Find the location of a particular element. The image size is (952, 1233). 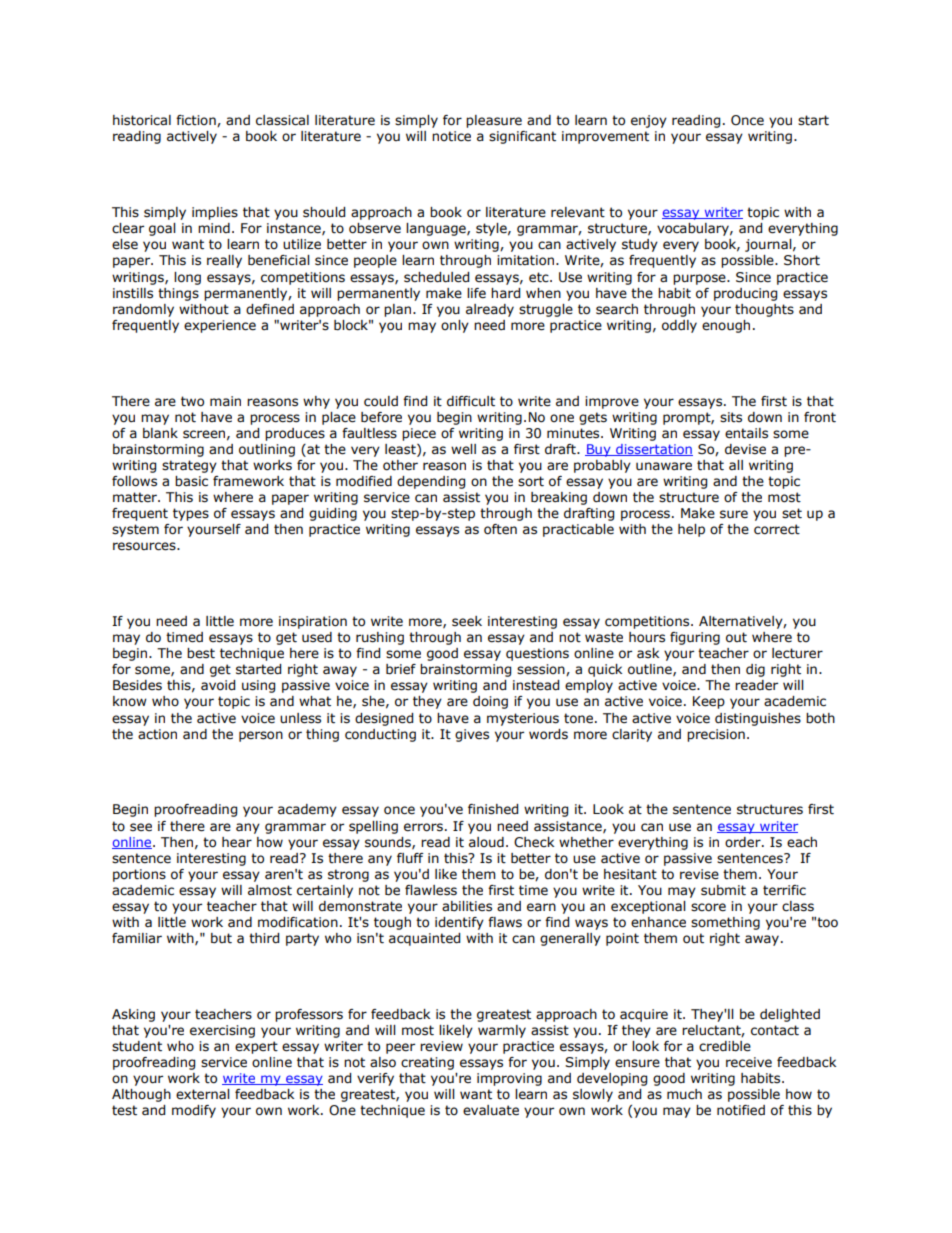

fiction is located at coordinates (197, 121).
